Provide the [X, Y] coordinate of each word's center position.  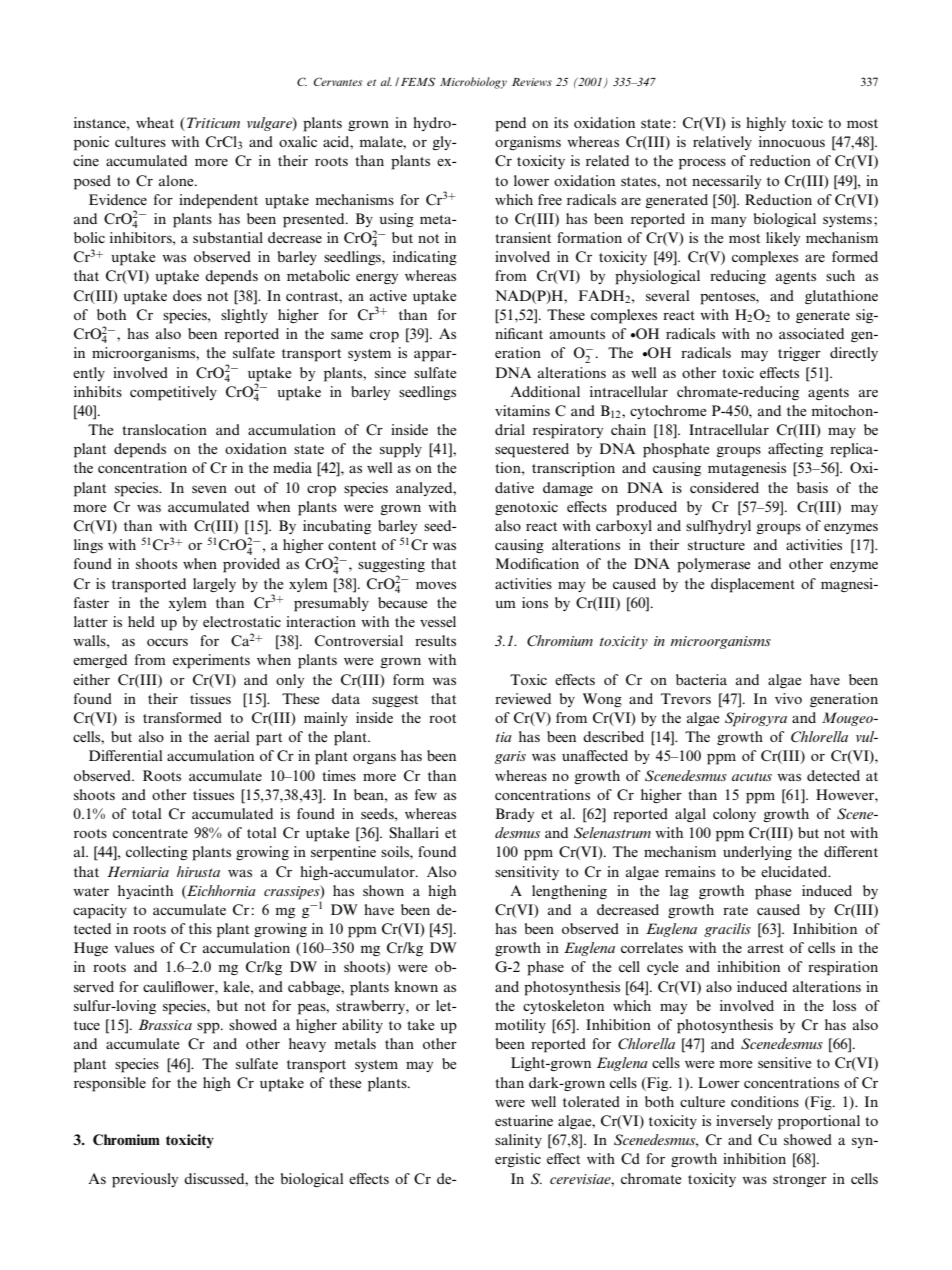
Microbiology [473, 83]
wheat [155, 122]
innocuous [792, 141]
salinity [518, 1141]
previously [145, 1180]
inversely [744, 1122]
